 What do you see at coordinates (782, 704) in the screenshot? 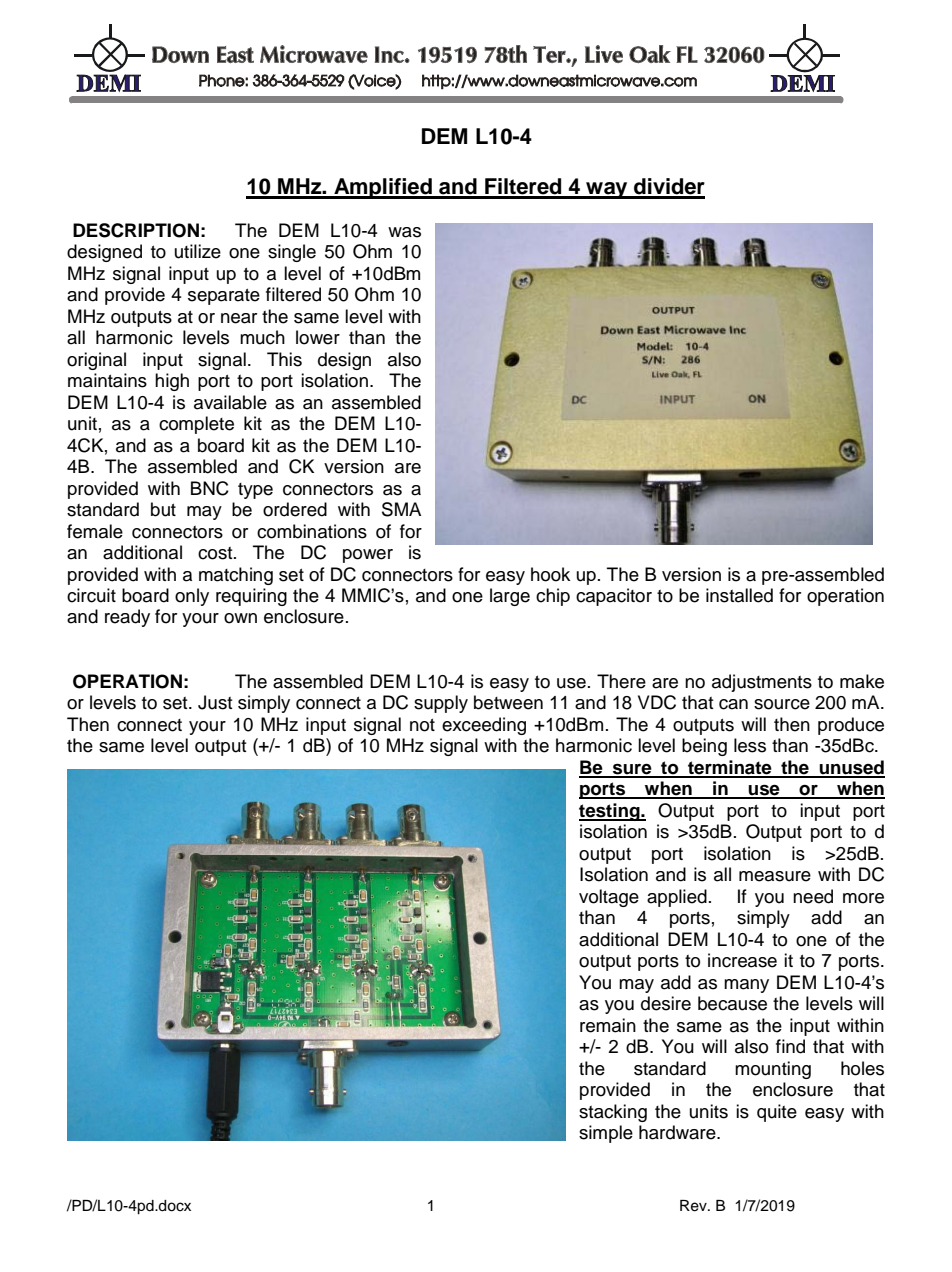
I see `source` at bounding box center [782, 704].
